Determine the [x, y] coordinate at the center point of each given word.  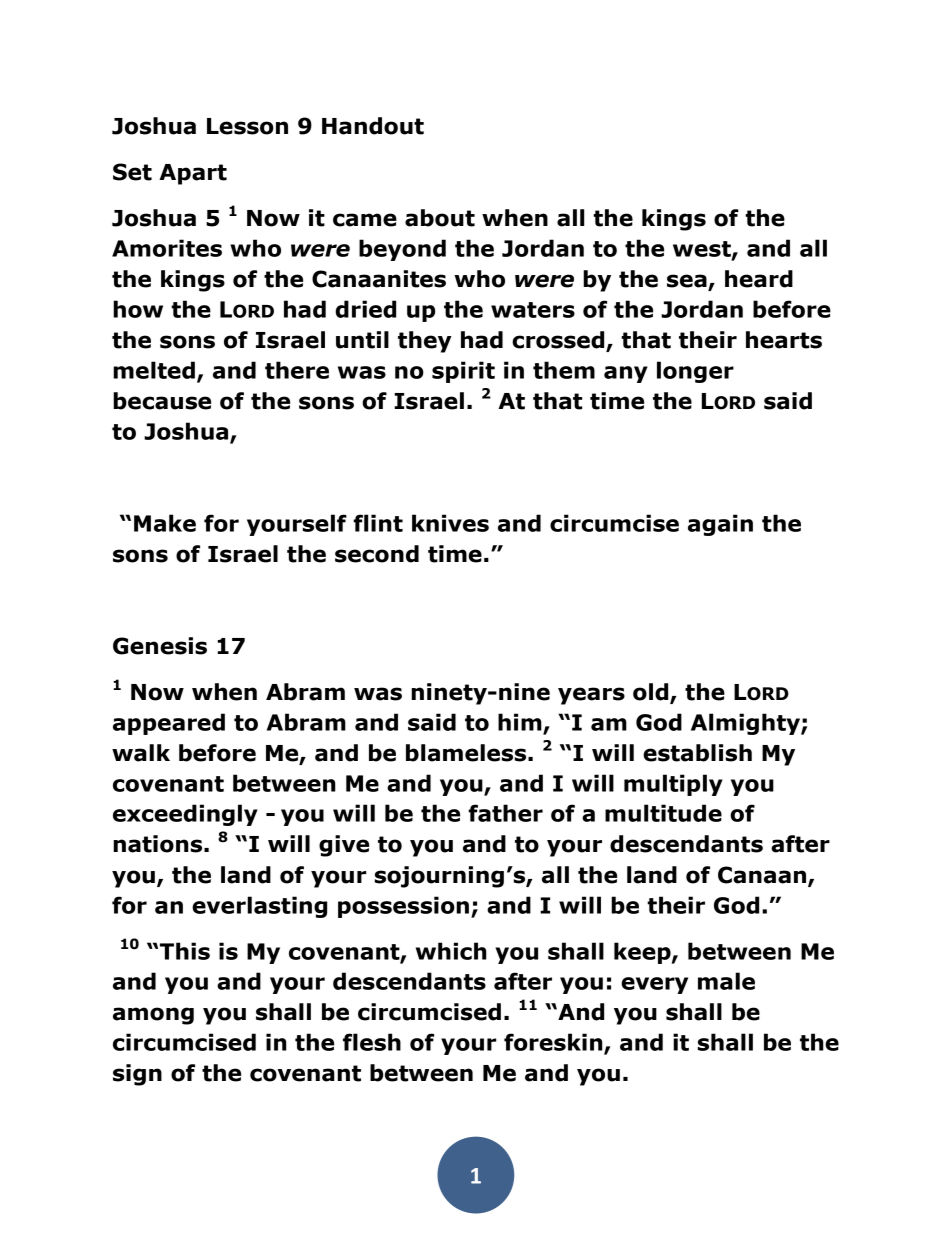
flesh [372, 1042]
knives [450, 523]
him [520, 722]
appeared [169, 724]
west [703, 250]
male [726, 981]
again [720, 525]
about [440, 218]
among [153, 1016]
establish [697, 753]
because [162, 401]
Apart [193, 174]
